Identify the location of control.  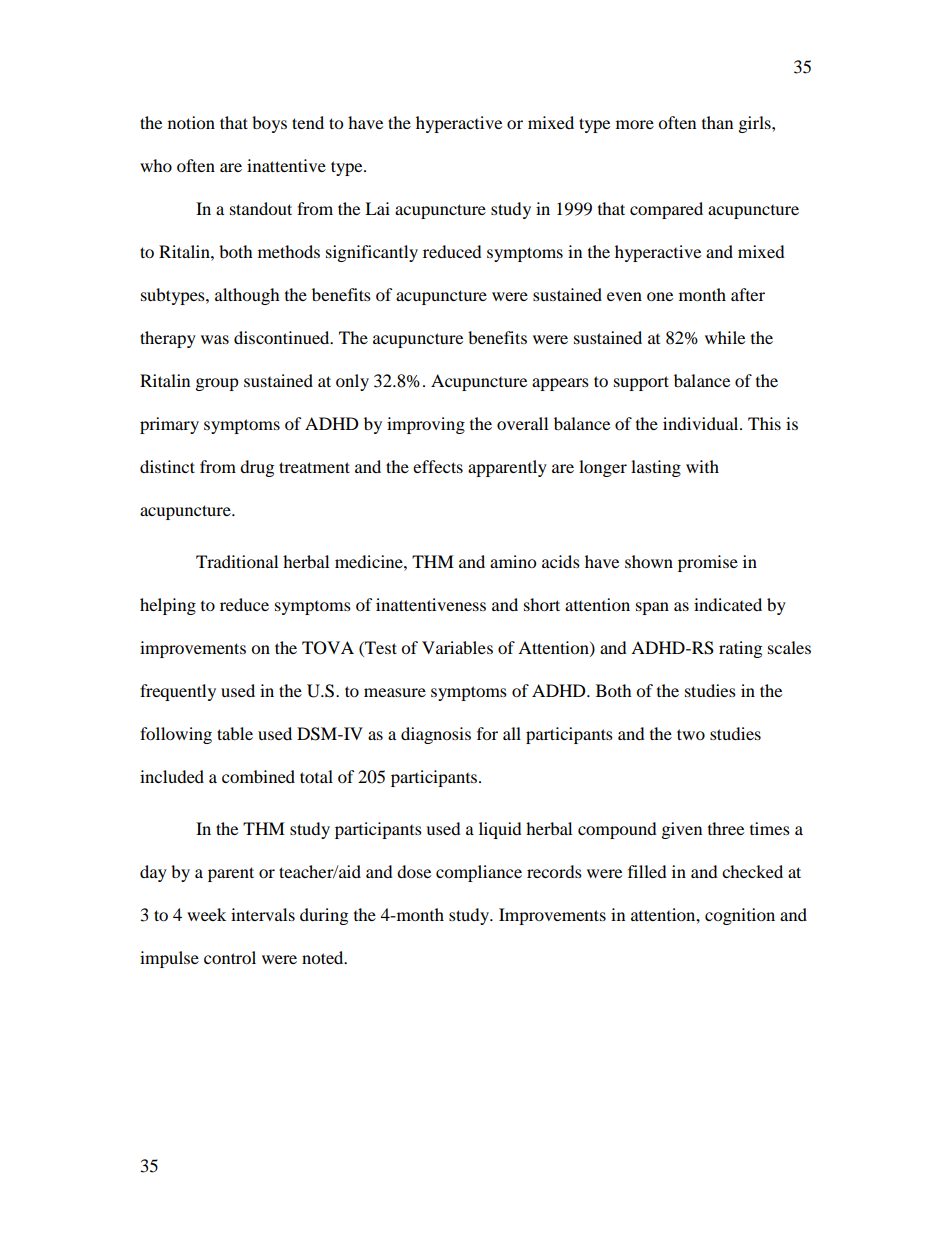
(230, 957).
